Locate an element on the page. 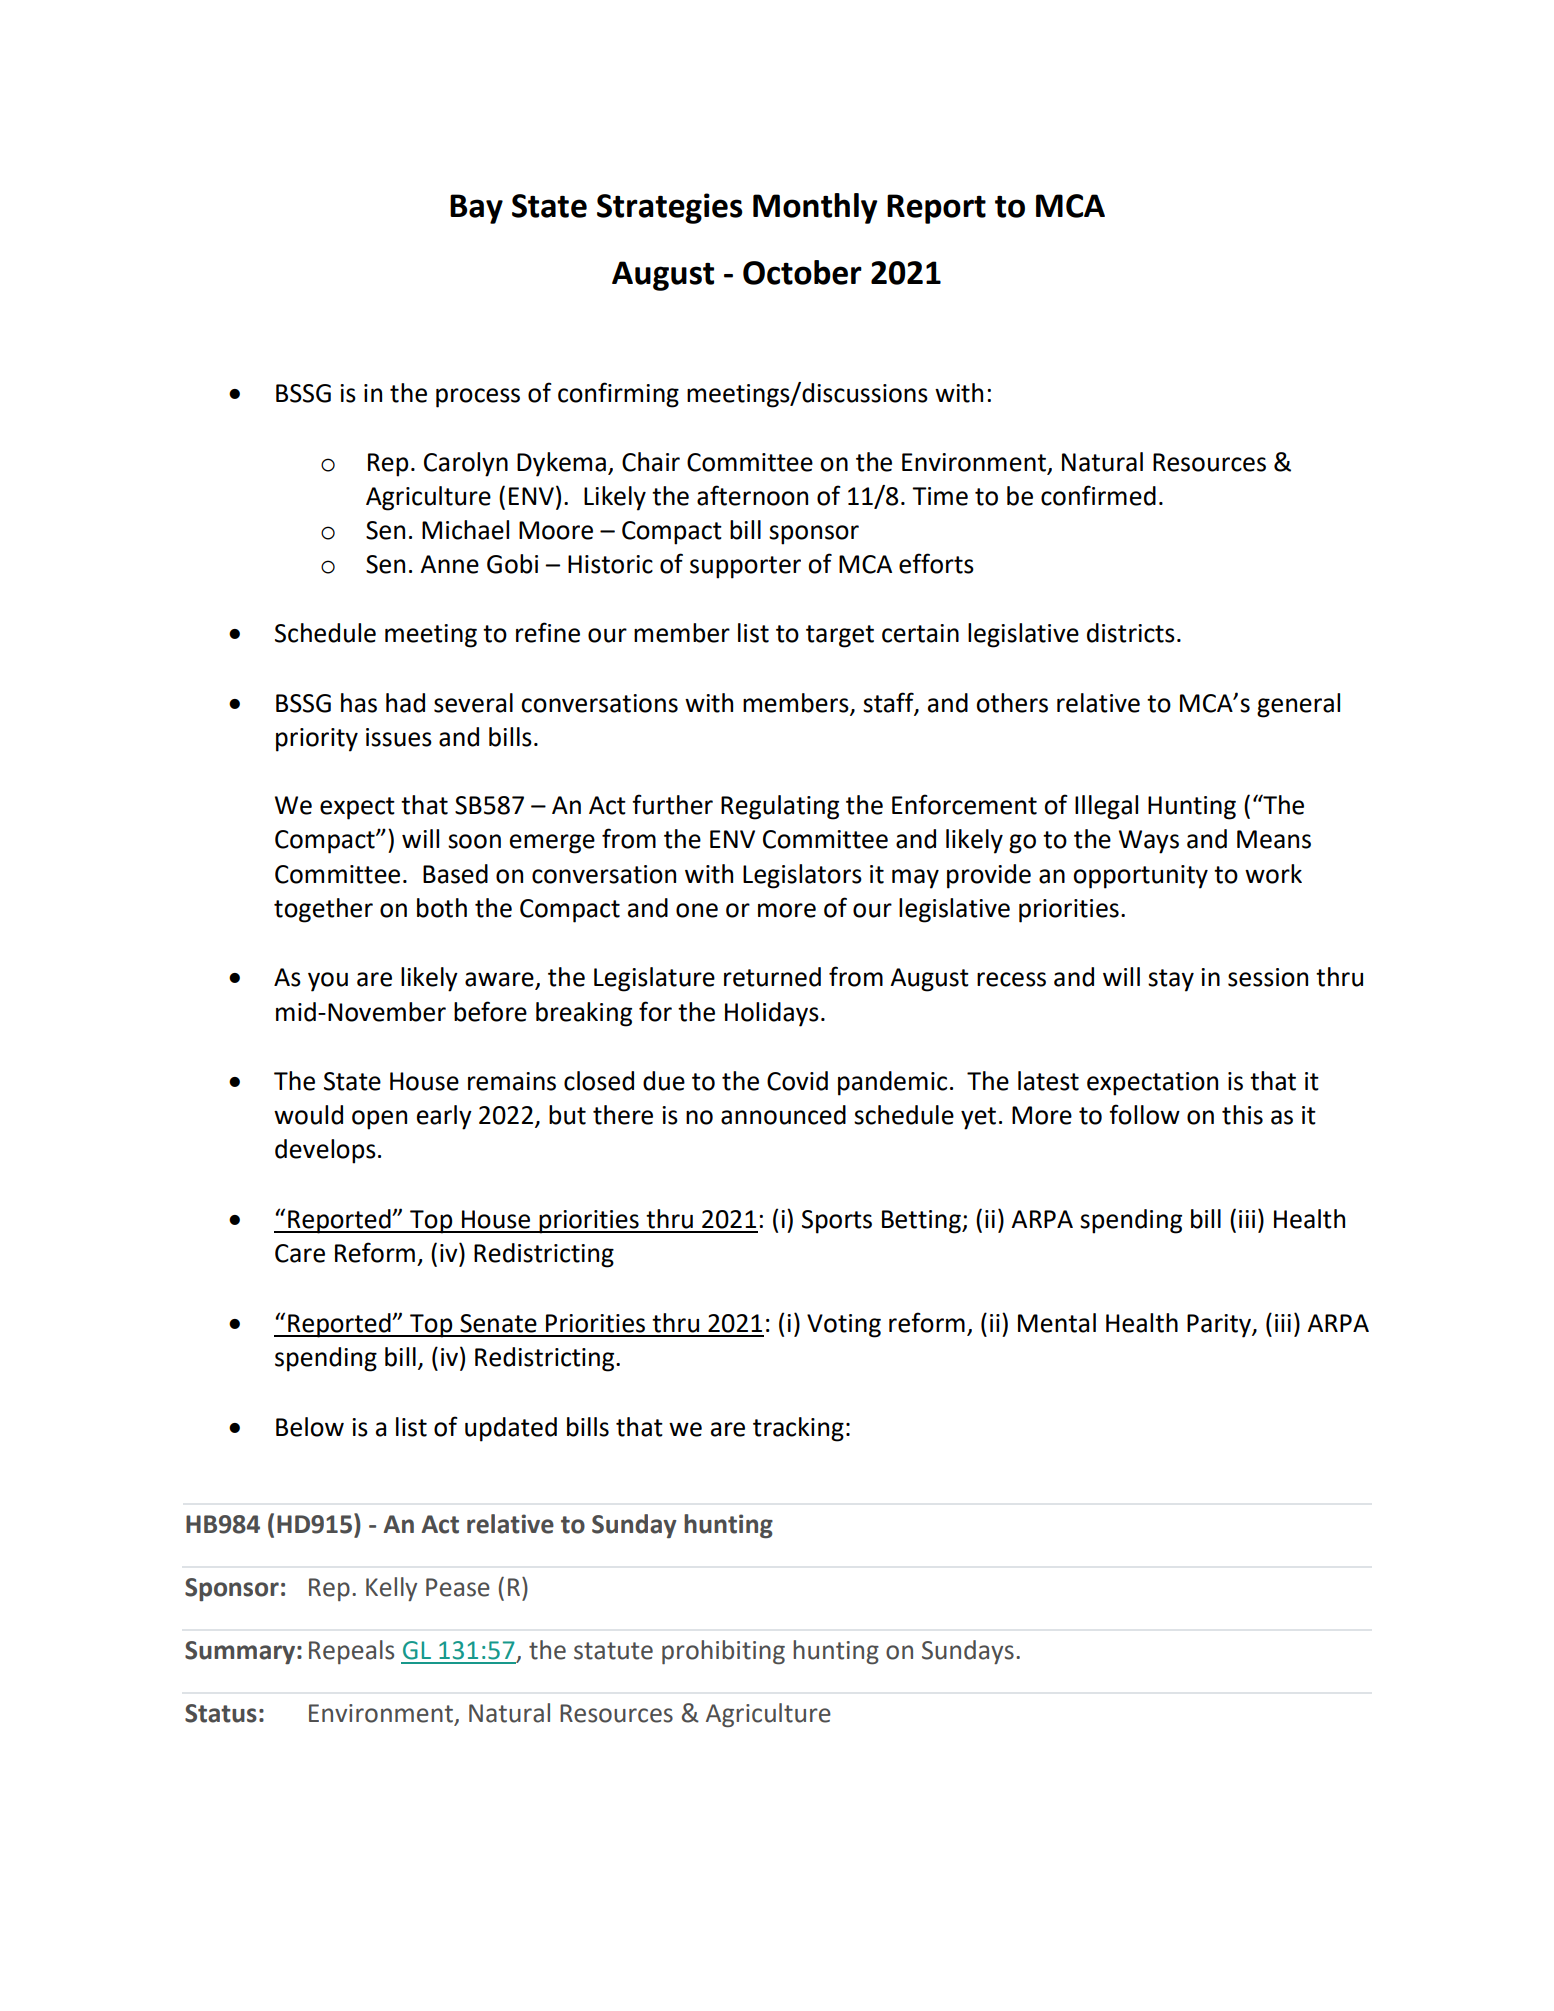  stay is located at coordinates (1171, 980).
